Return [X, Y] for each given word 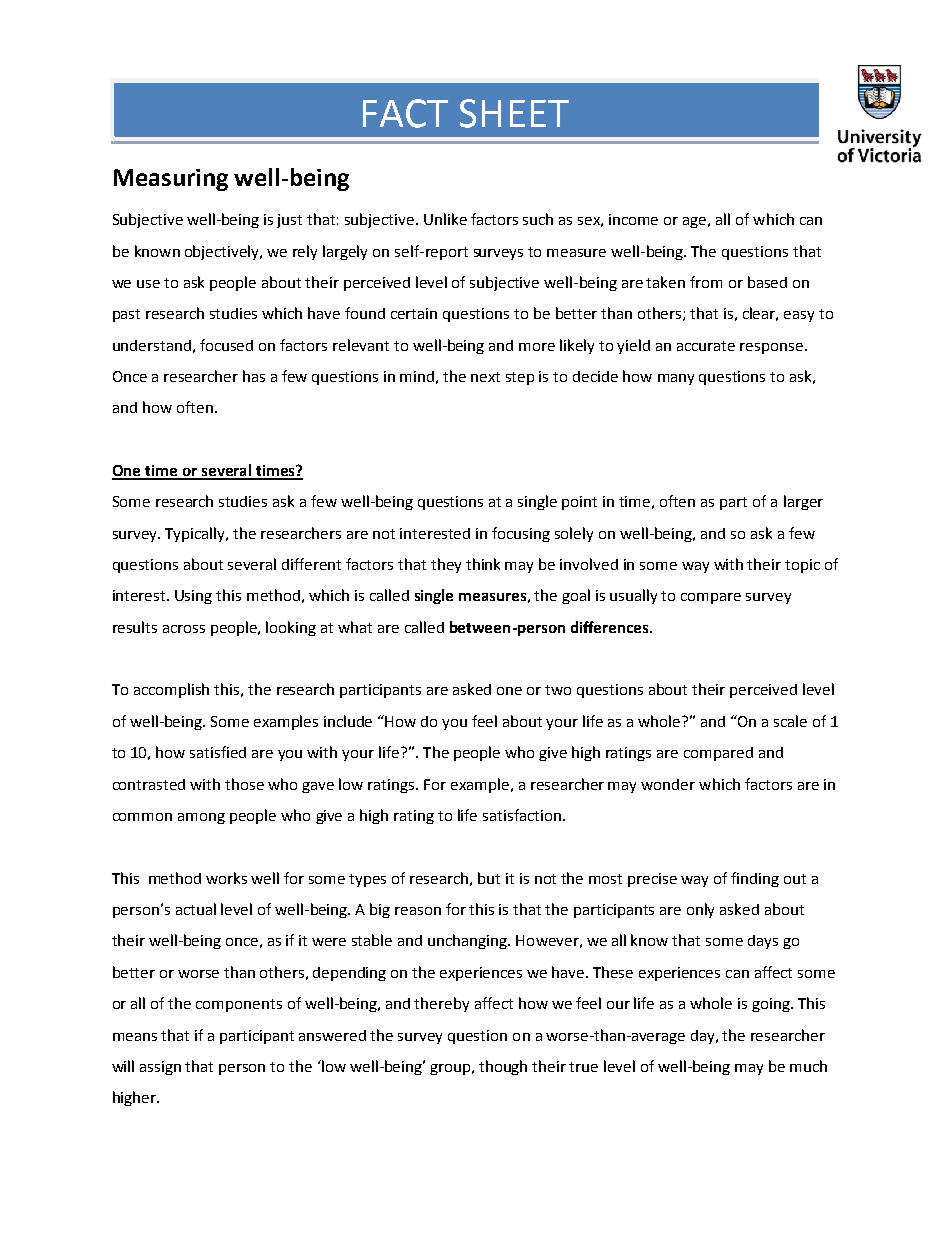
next [485, 377]
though [503, 1067]
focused [226, 345]
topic [802, 566]
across [184, 629]
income [633, 219]
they [446, 565]
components [239, 1005]
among [201, 818]
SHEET [514, 113]
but [489, 878]
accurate [706, 346]
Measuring [171, 180]
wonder [668, 784]
